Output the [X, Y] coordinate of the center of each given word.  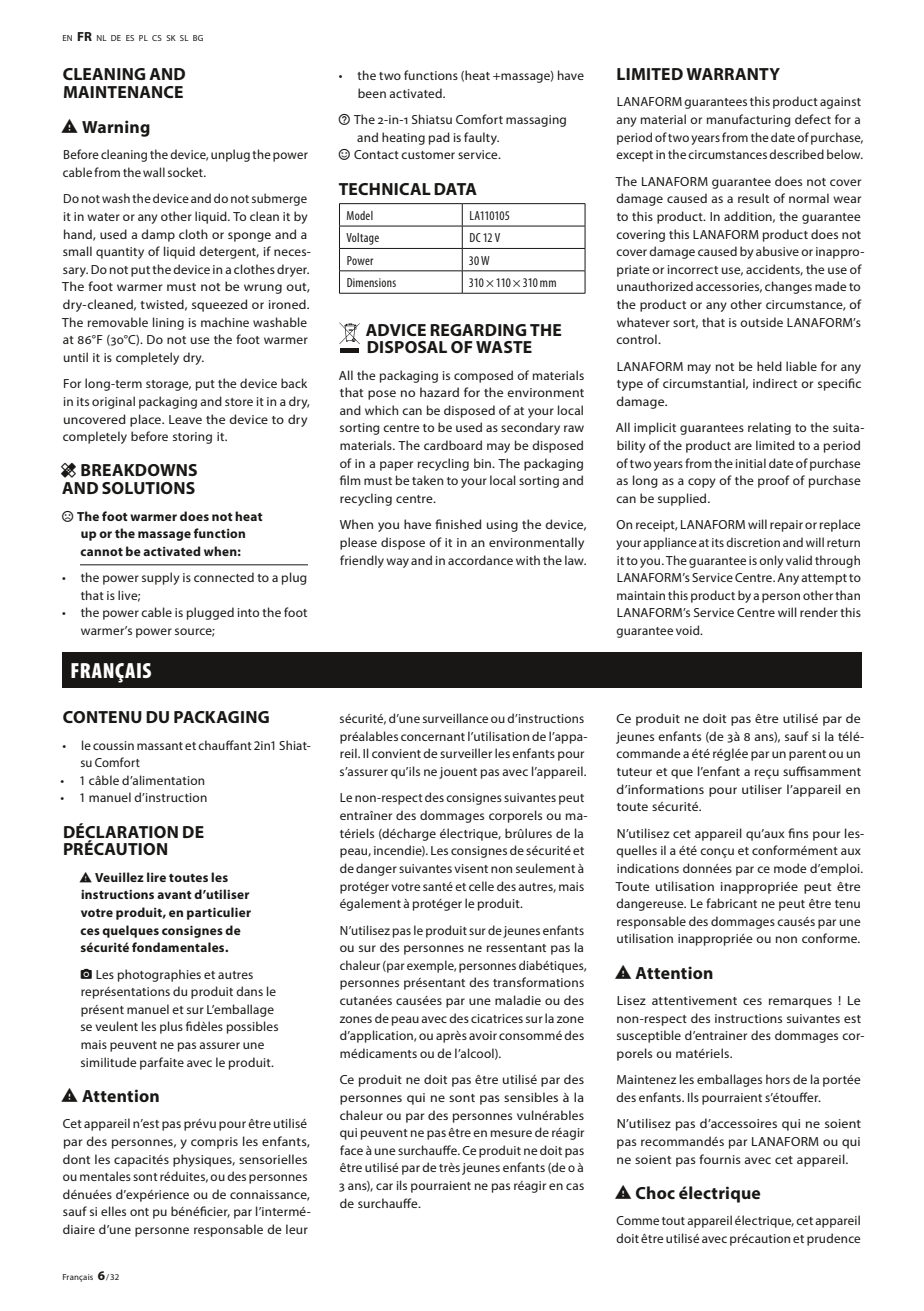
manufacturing [749, 120]
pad [439, 138]
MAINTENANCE [123, 92]
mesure [511, 1133]
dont [76, 1159]
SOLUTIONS [148, 488]
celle [481, 886]
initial [751, 463]
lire [156, 877]
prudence [833, 1239]
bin [484, 463]
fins [798, 833]
